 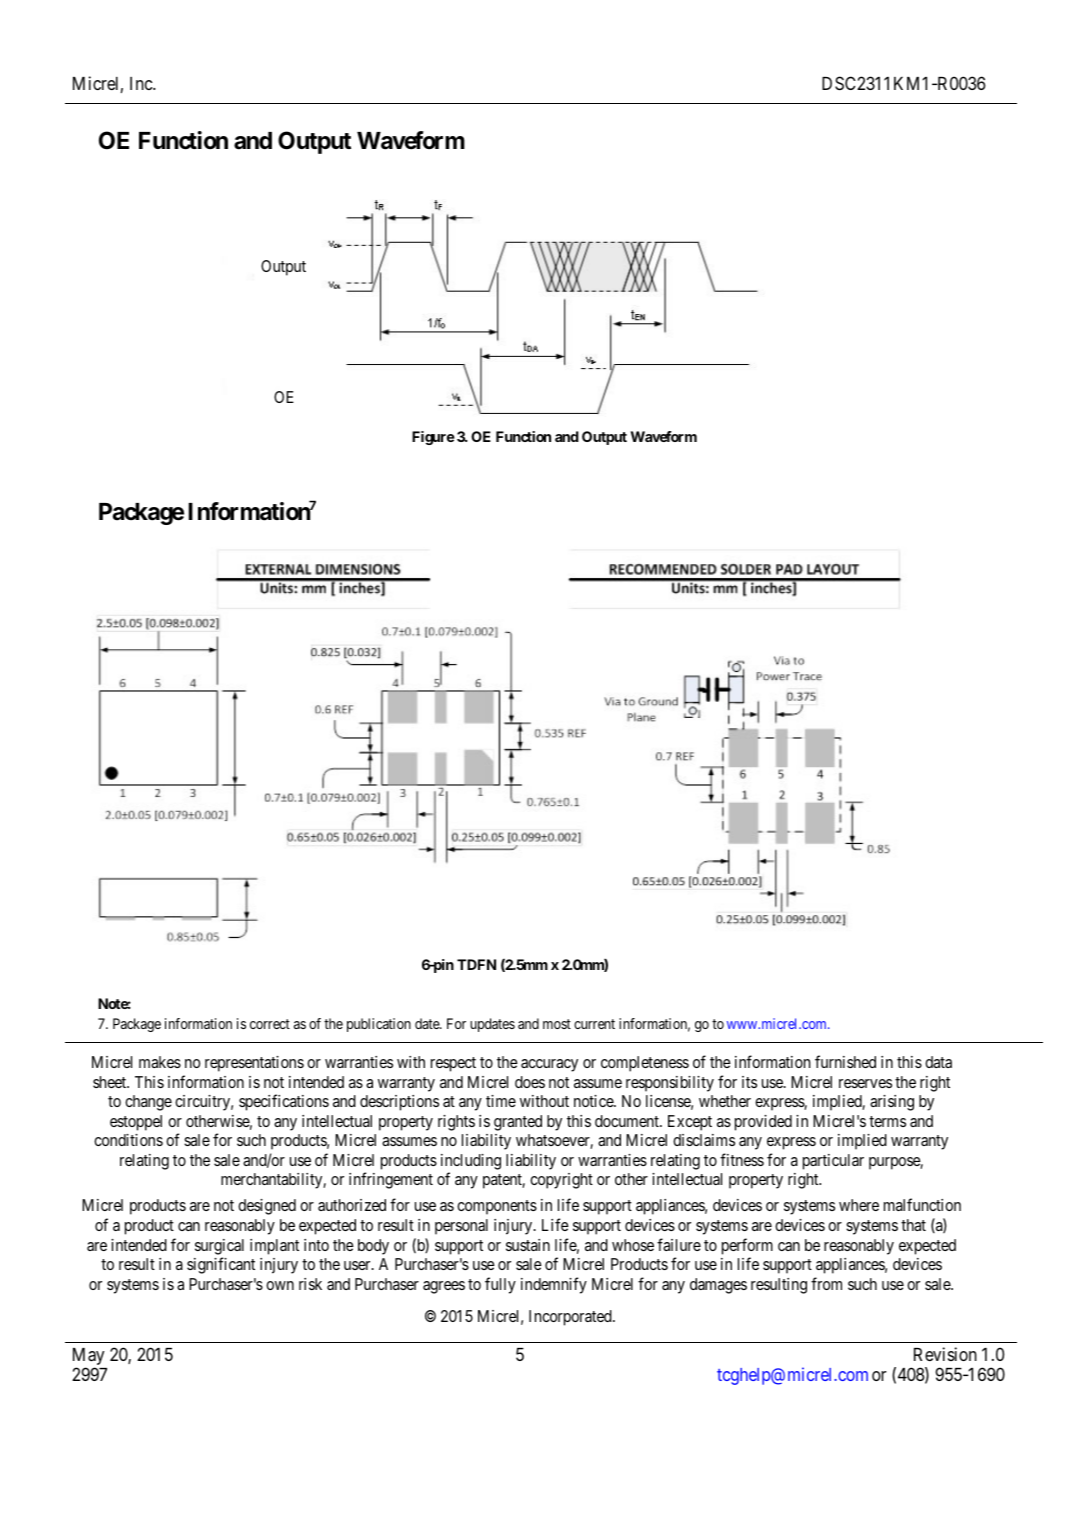 What do you see at coordinates (433, 438) in the screenshot?
I see `Figure` at bounding box center [433, 438].
